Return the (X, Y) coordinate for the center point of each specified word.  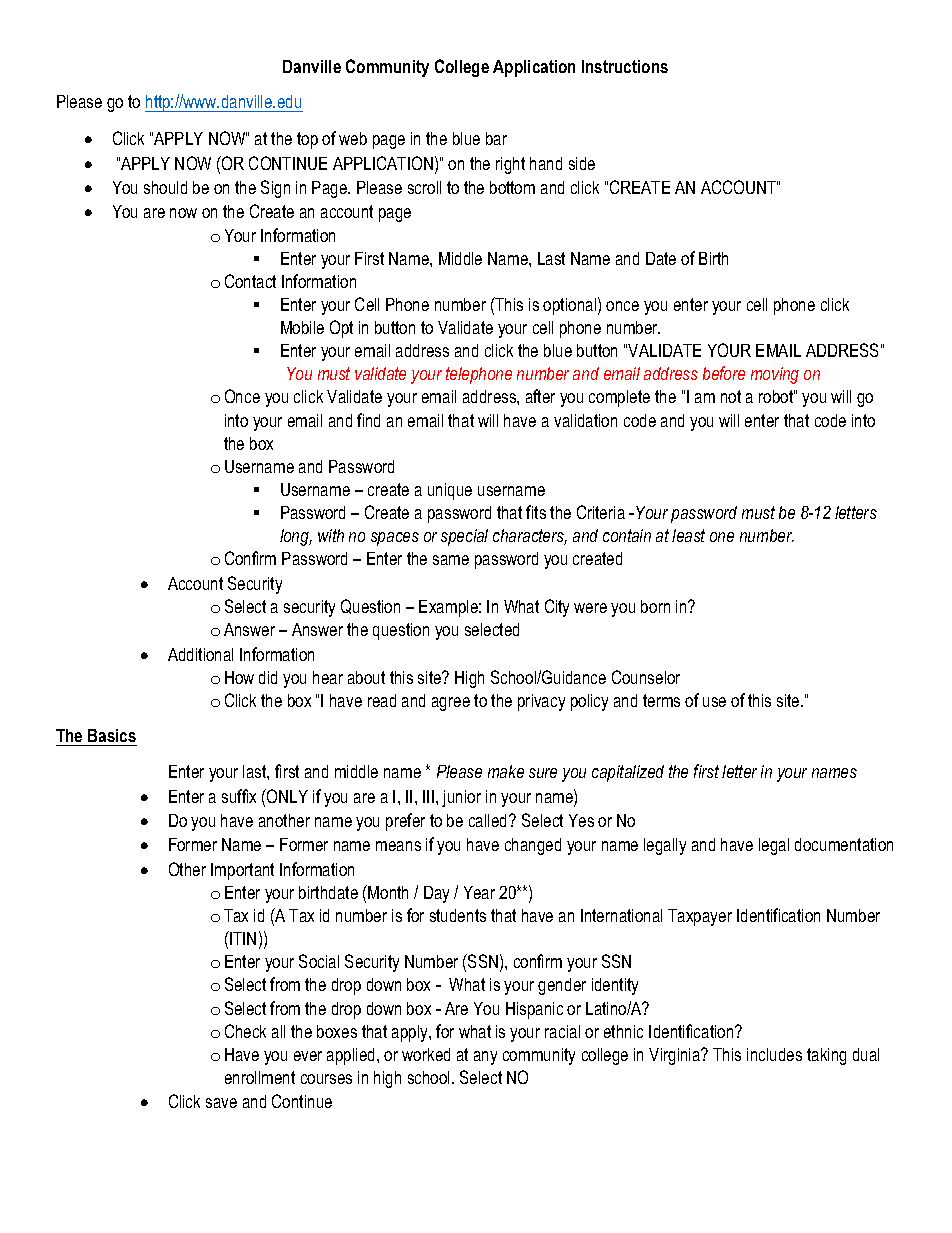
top (307, 140)
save (221, 1103)
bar (496, 138)
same (451, 560)
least (688, 535)
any (485, 1058)
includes (774, 1054)
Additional (200, 654)
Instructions (625, 66)
